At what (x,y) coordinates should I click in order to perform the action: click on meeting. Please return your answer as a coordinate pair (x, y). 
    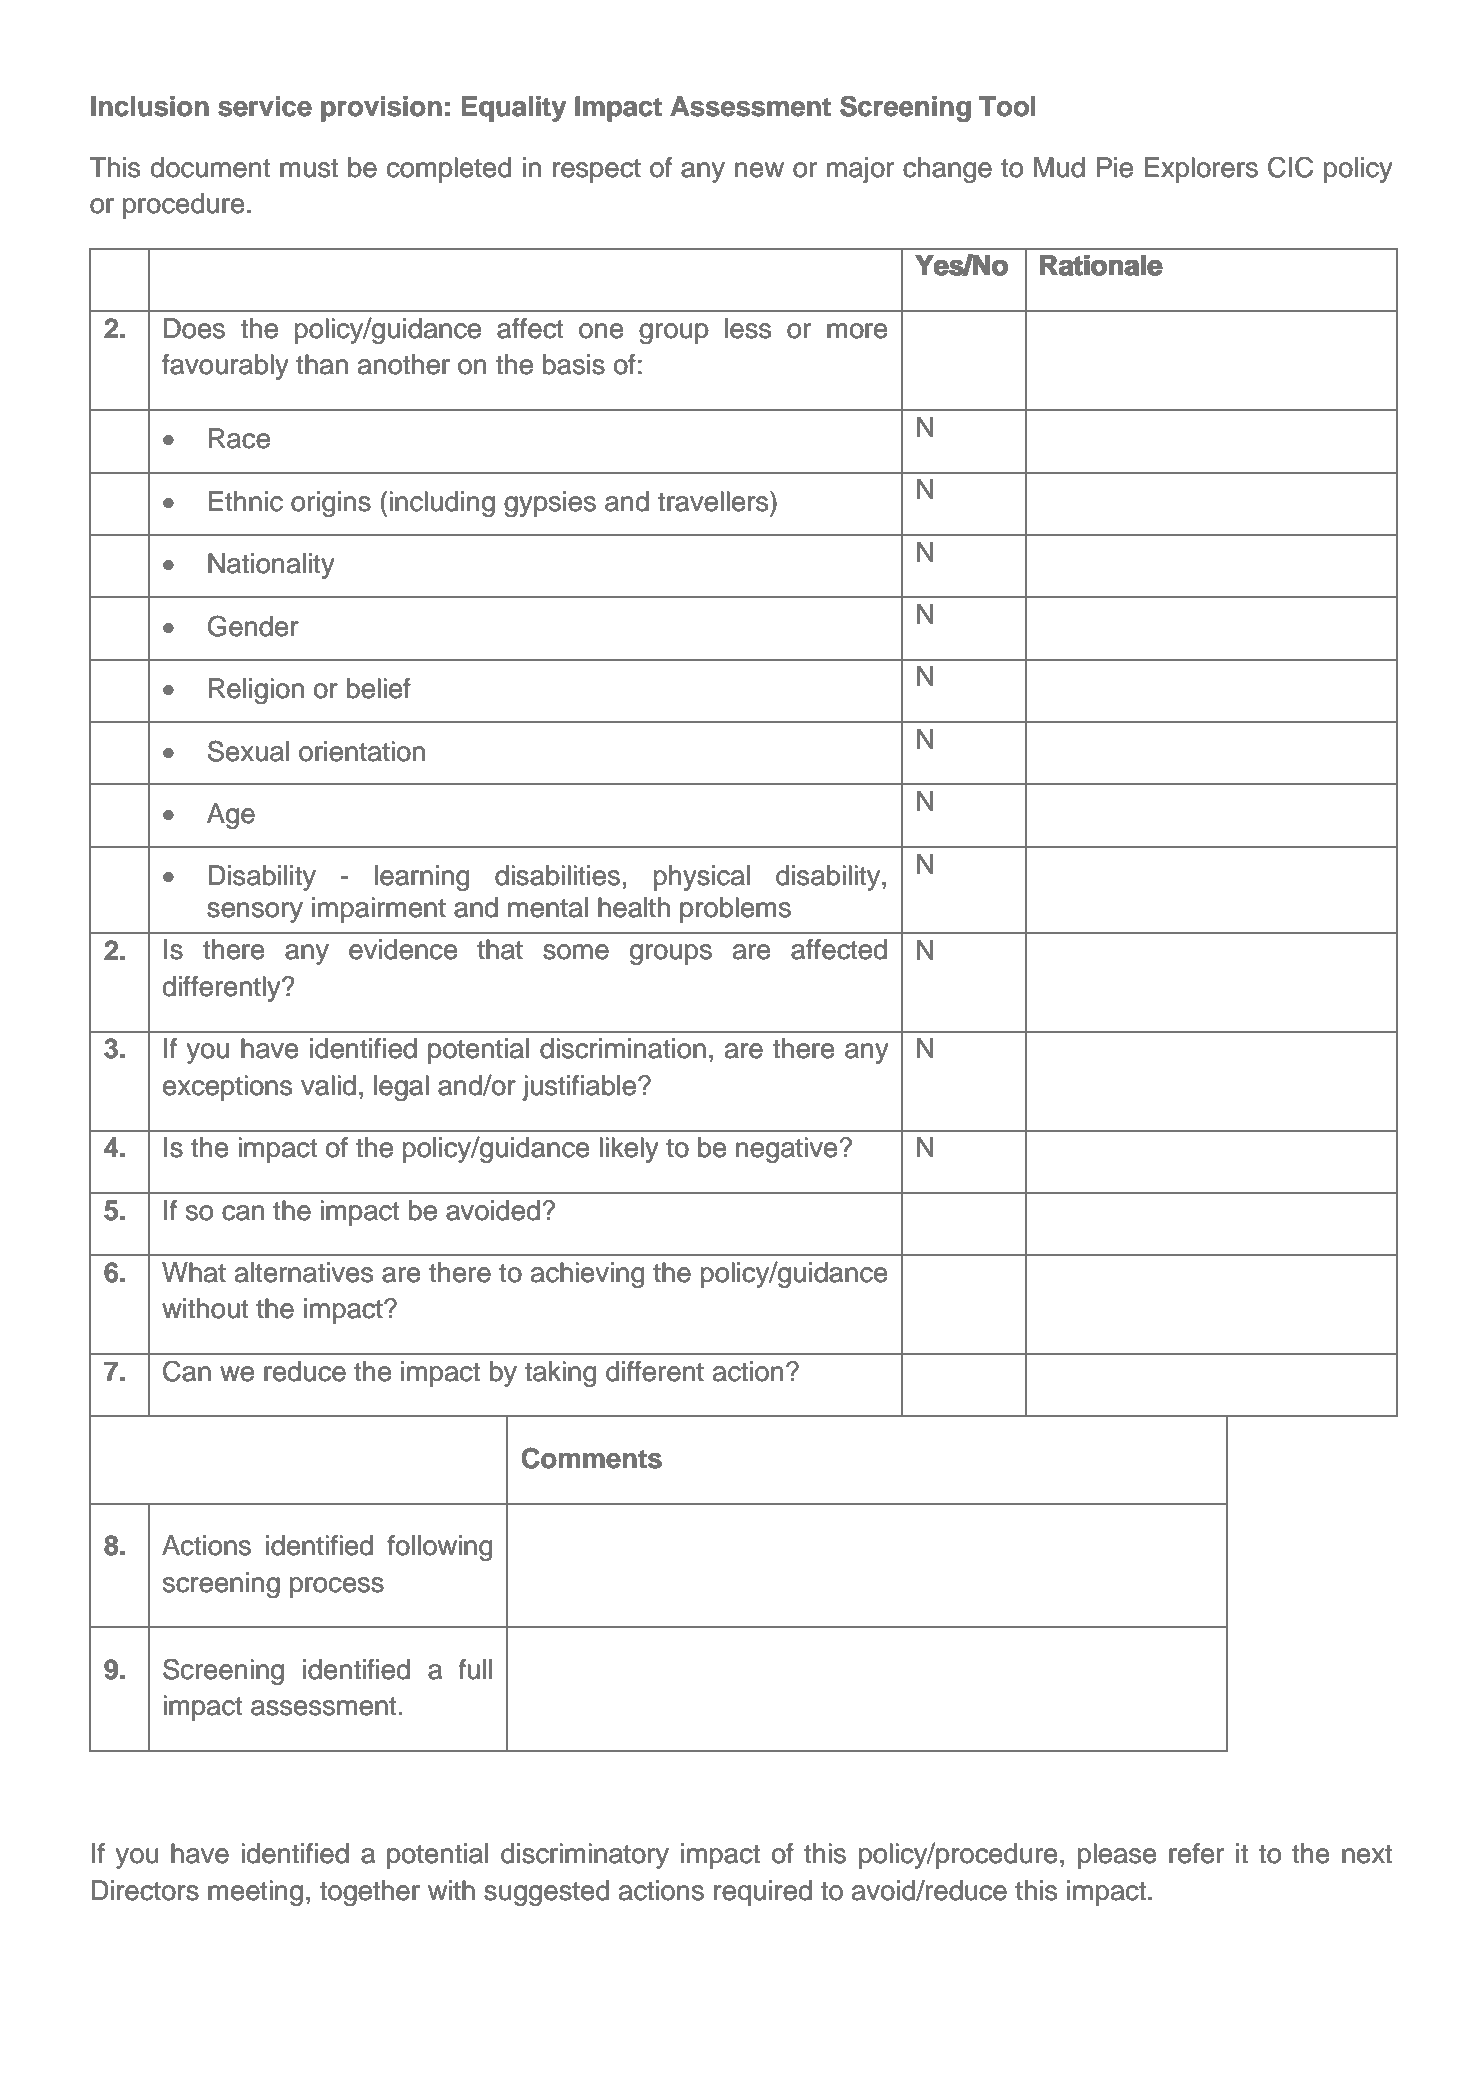
    Looking at the image, I should click on (255, 1893).
